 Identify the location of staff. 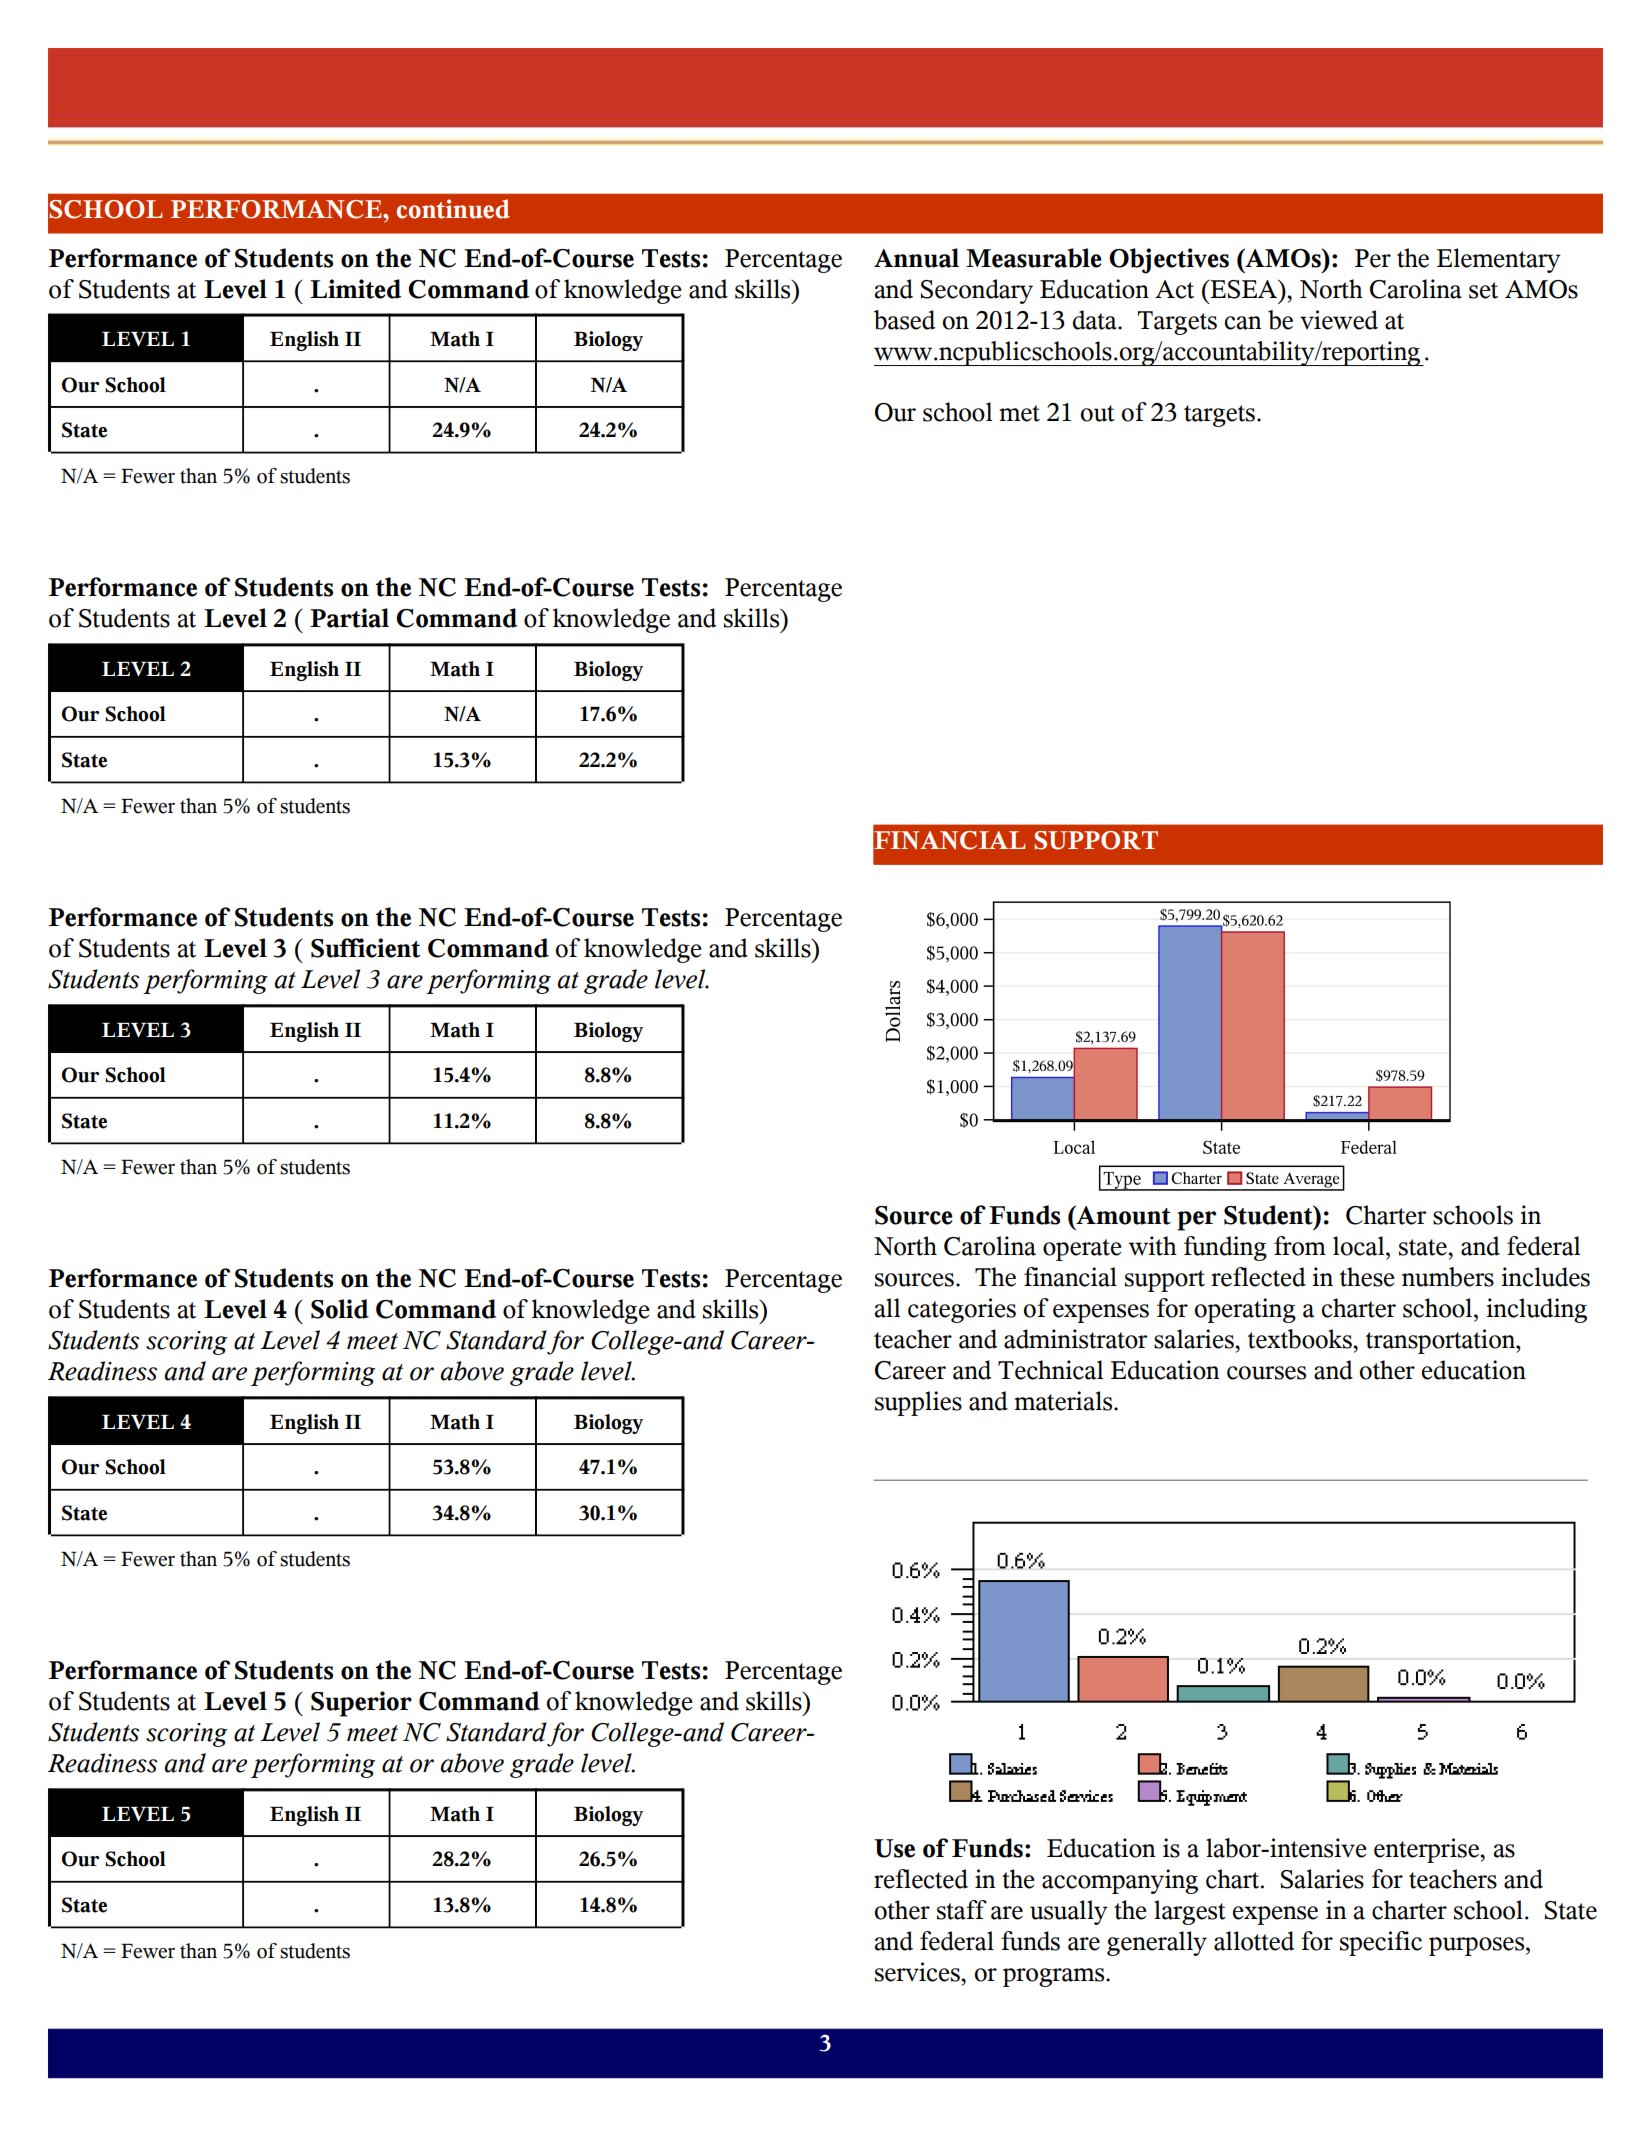
(962, 1910).
